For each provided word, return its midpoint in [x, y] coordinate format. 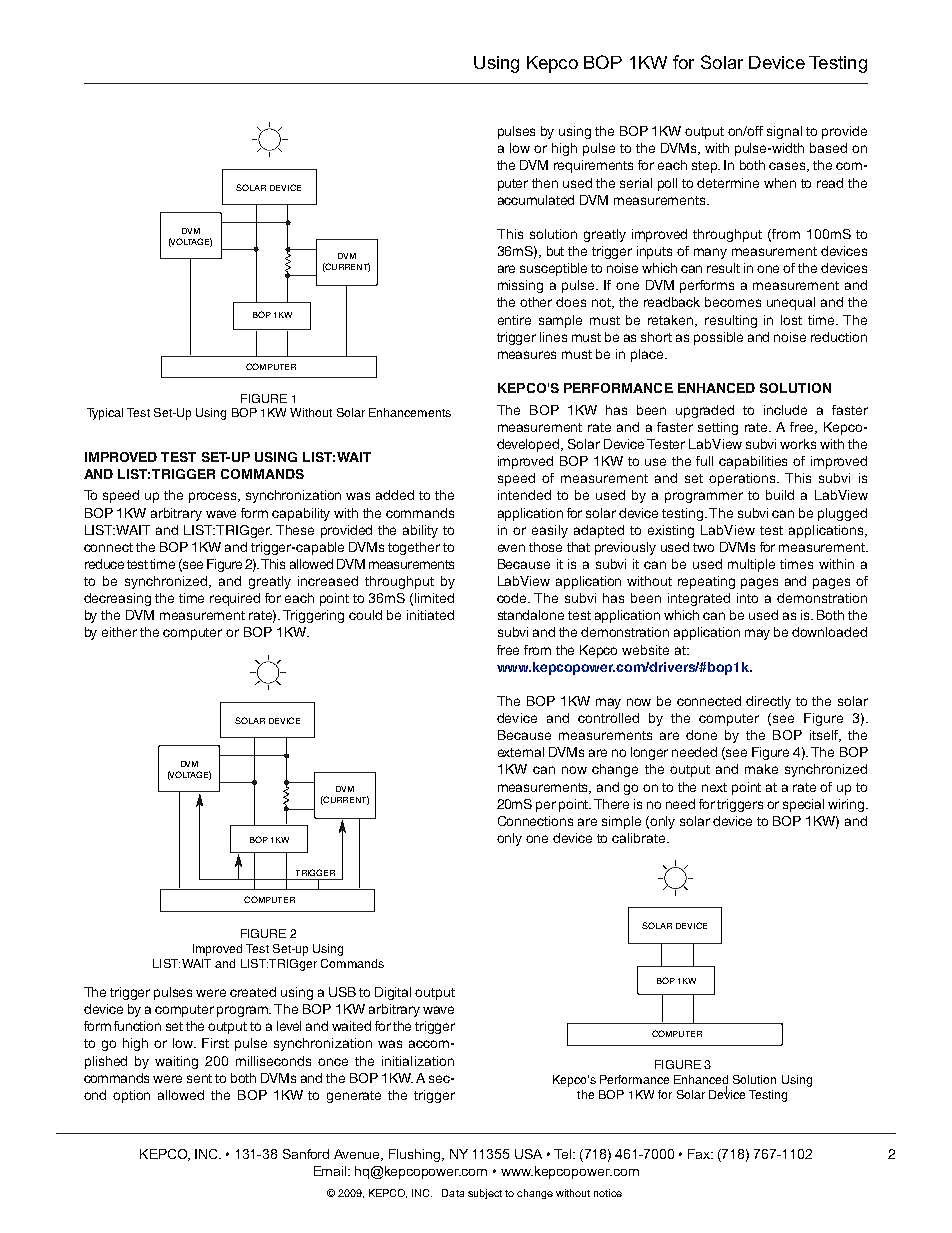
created [253, 992]
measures [527, 355]
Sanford [306, 1154]
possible [718, 338]
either [119, 632]
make [761, 769]
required [235, 599]
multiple [751, 565]
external [521, 752]
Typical [105, 414]
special [803, 805]
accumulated [536, 200]
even [511, 548]
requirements [593, 166]
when [780, 183]
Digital [393, 993]
